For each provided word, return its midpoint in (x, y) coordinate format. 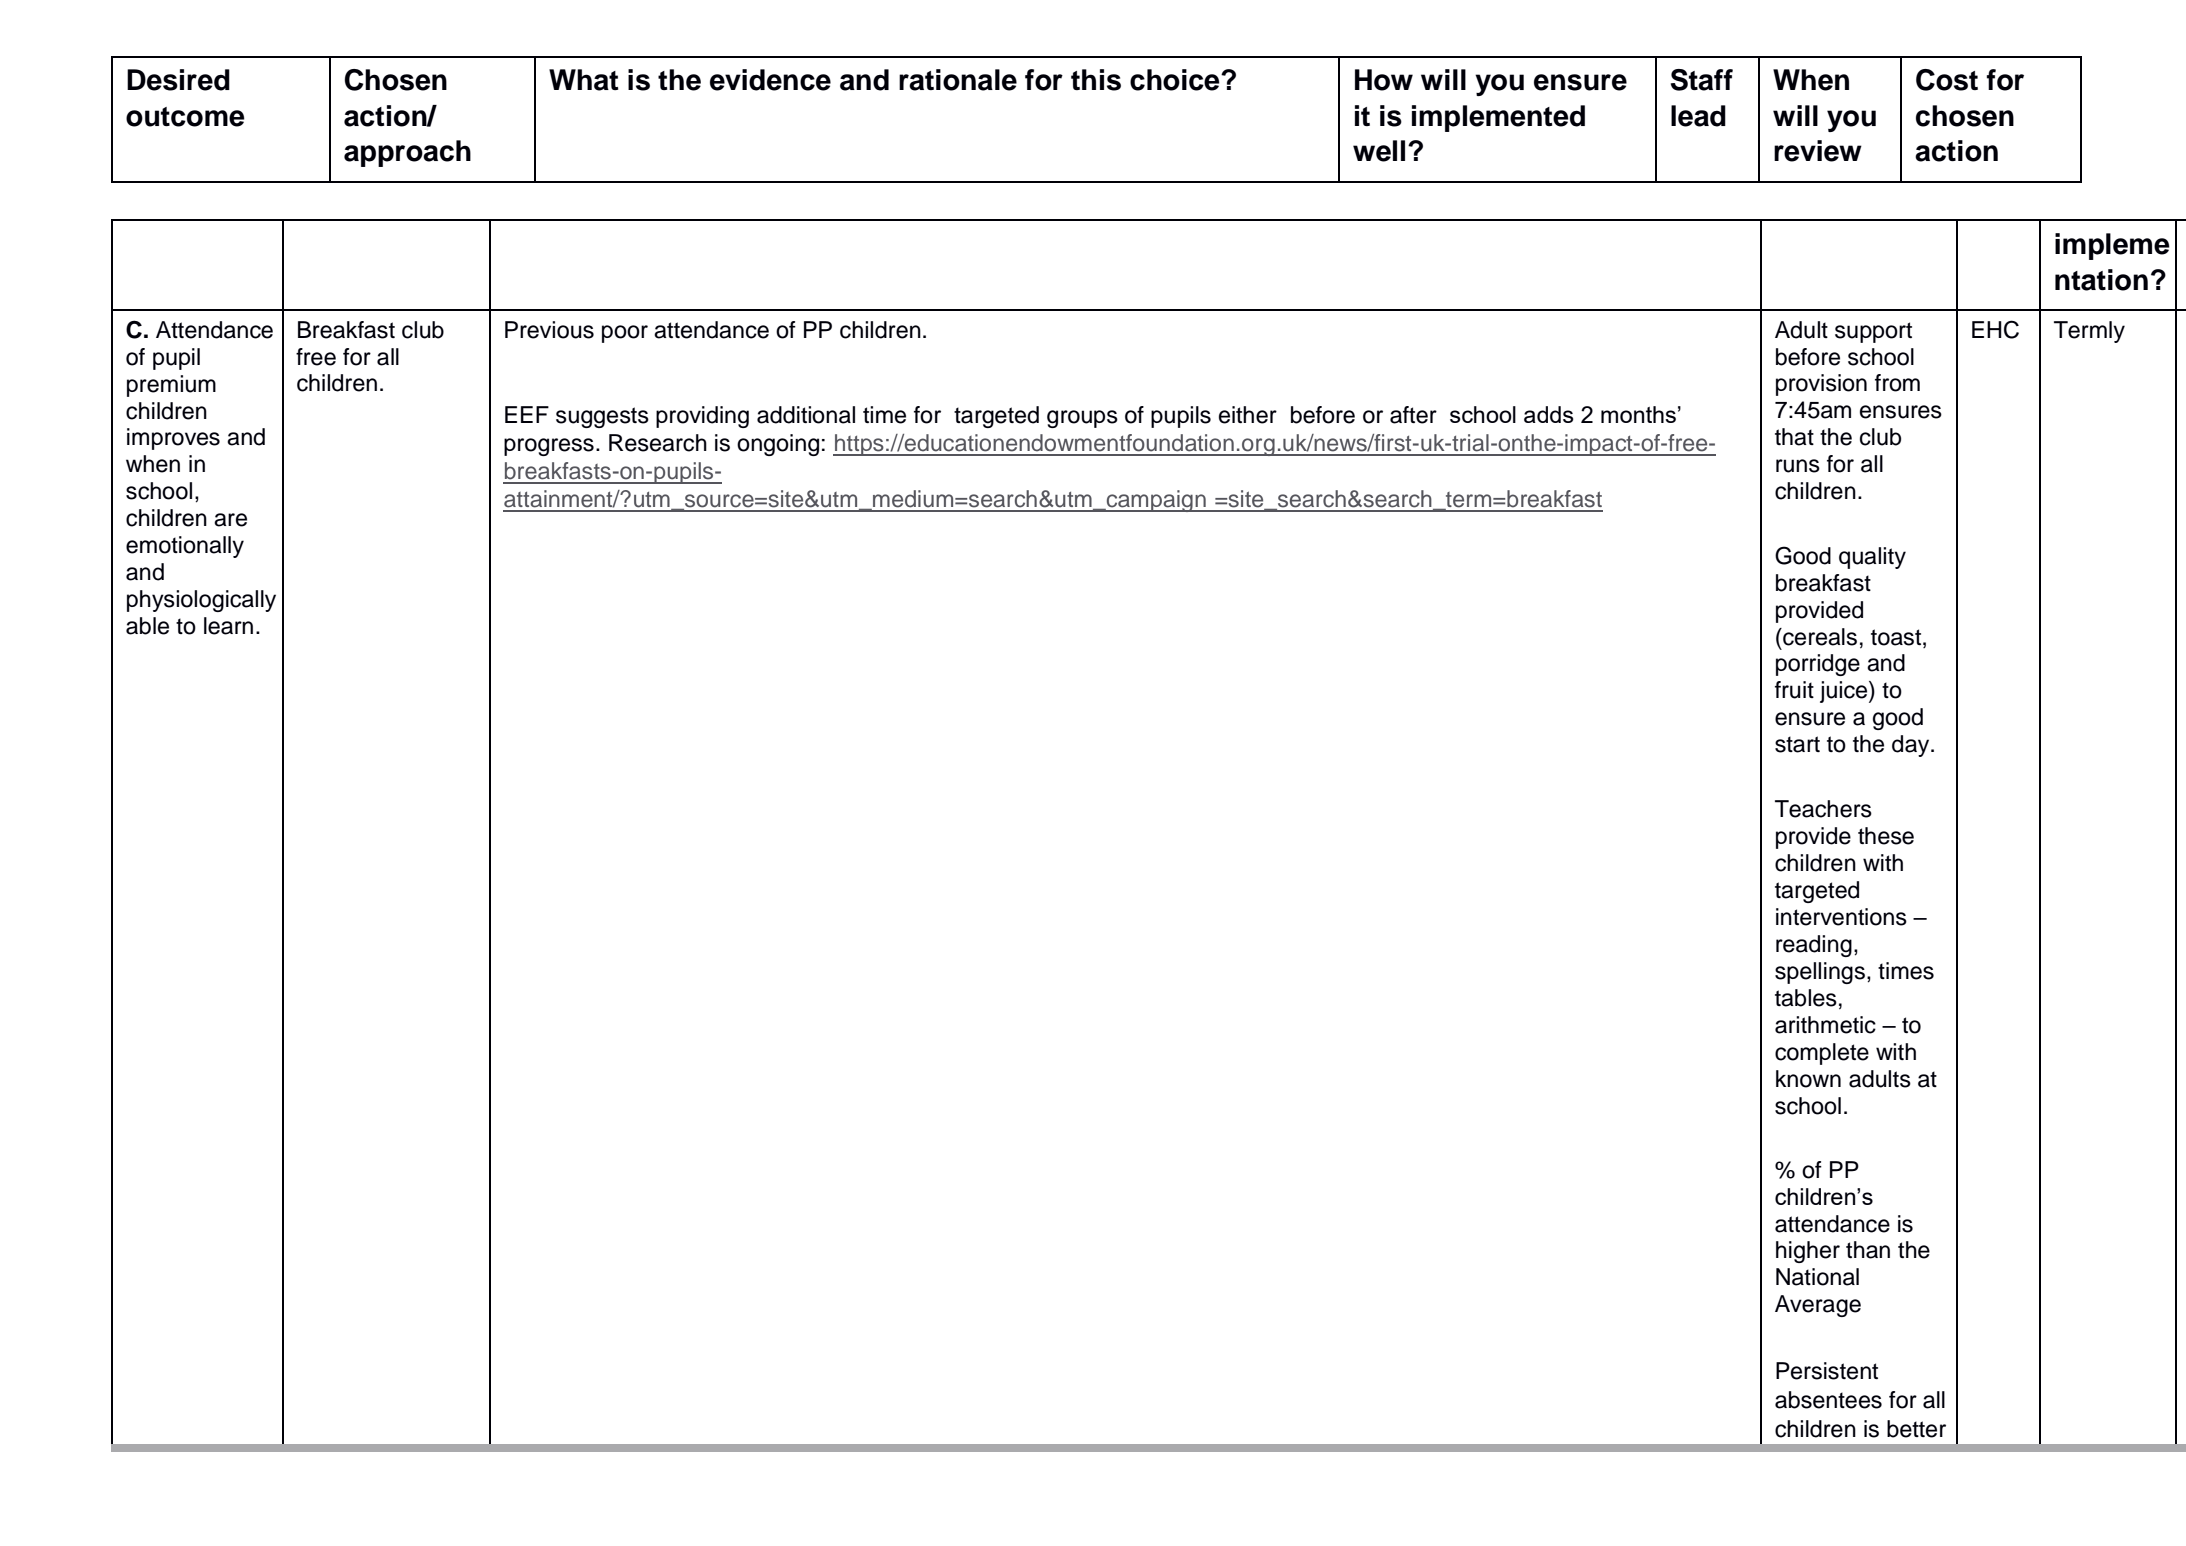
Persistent (1827, 1371)
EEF (527, 414)
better (1916, 1429)
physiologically (201, 601)
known (1808, 1079)
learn (228, 626)
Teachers (1823, 809)
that (1794, 437)
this (1096, 80)
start (1797, 744)
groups (1082, 419)
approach (407, 153)
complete (1822, 1054)
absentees (1828, 1400)
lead (1698, 116)
